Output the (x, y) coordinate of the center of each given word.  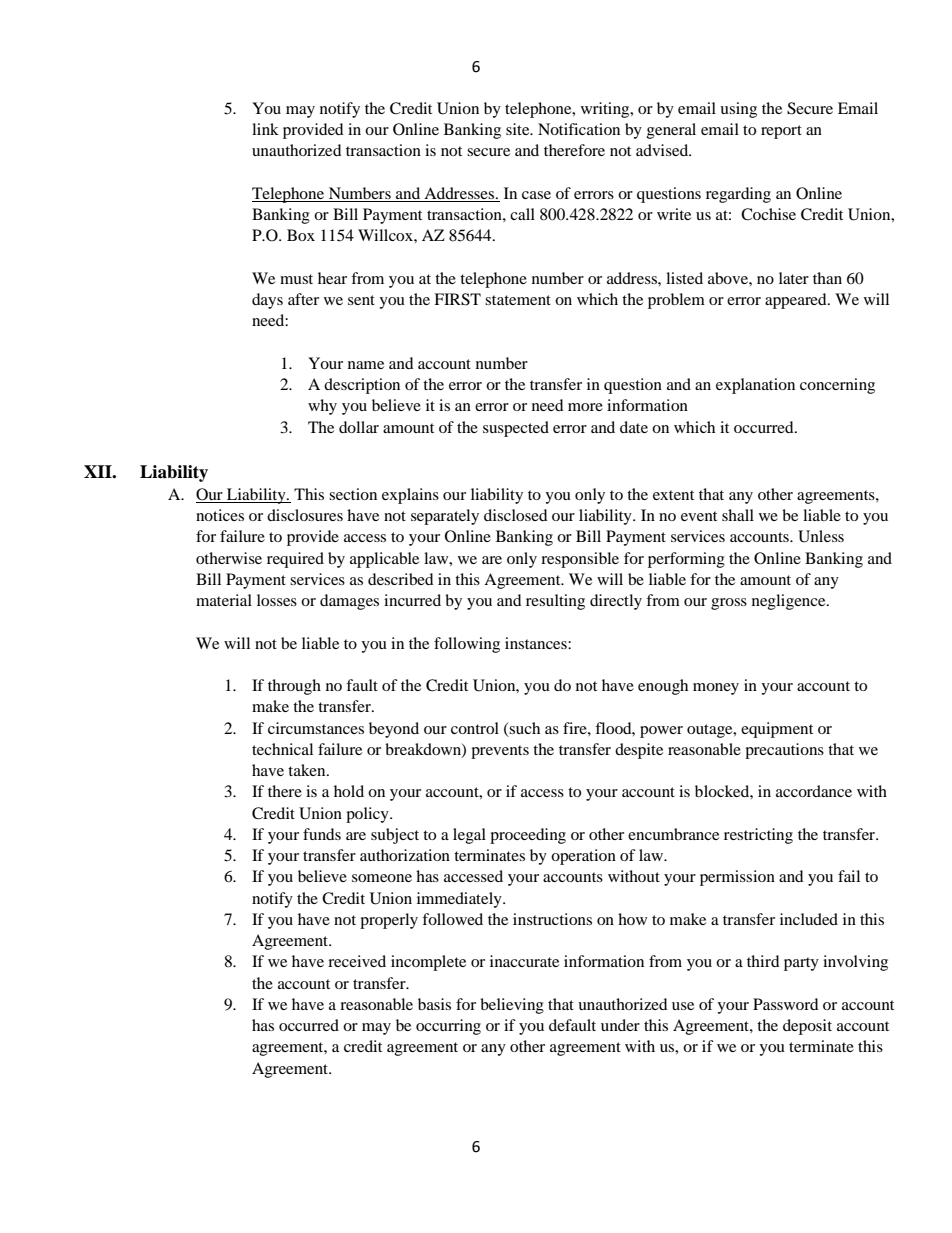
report (781, 132)
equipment (777, 730)
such (524, 728)
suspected (516, 429)
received (357, 961)
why (322, 407)
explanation (755, 386)
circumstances (316, 728)
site (519, 129)
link (265, 129)
